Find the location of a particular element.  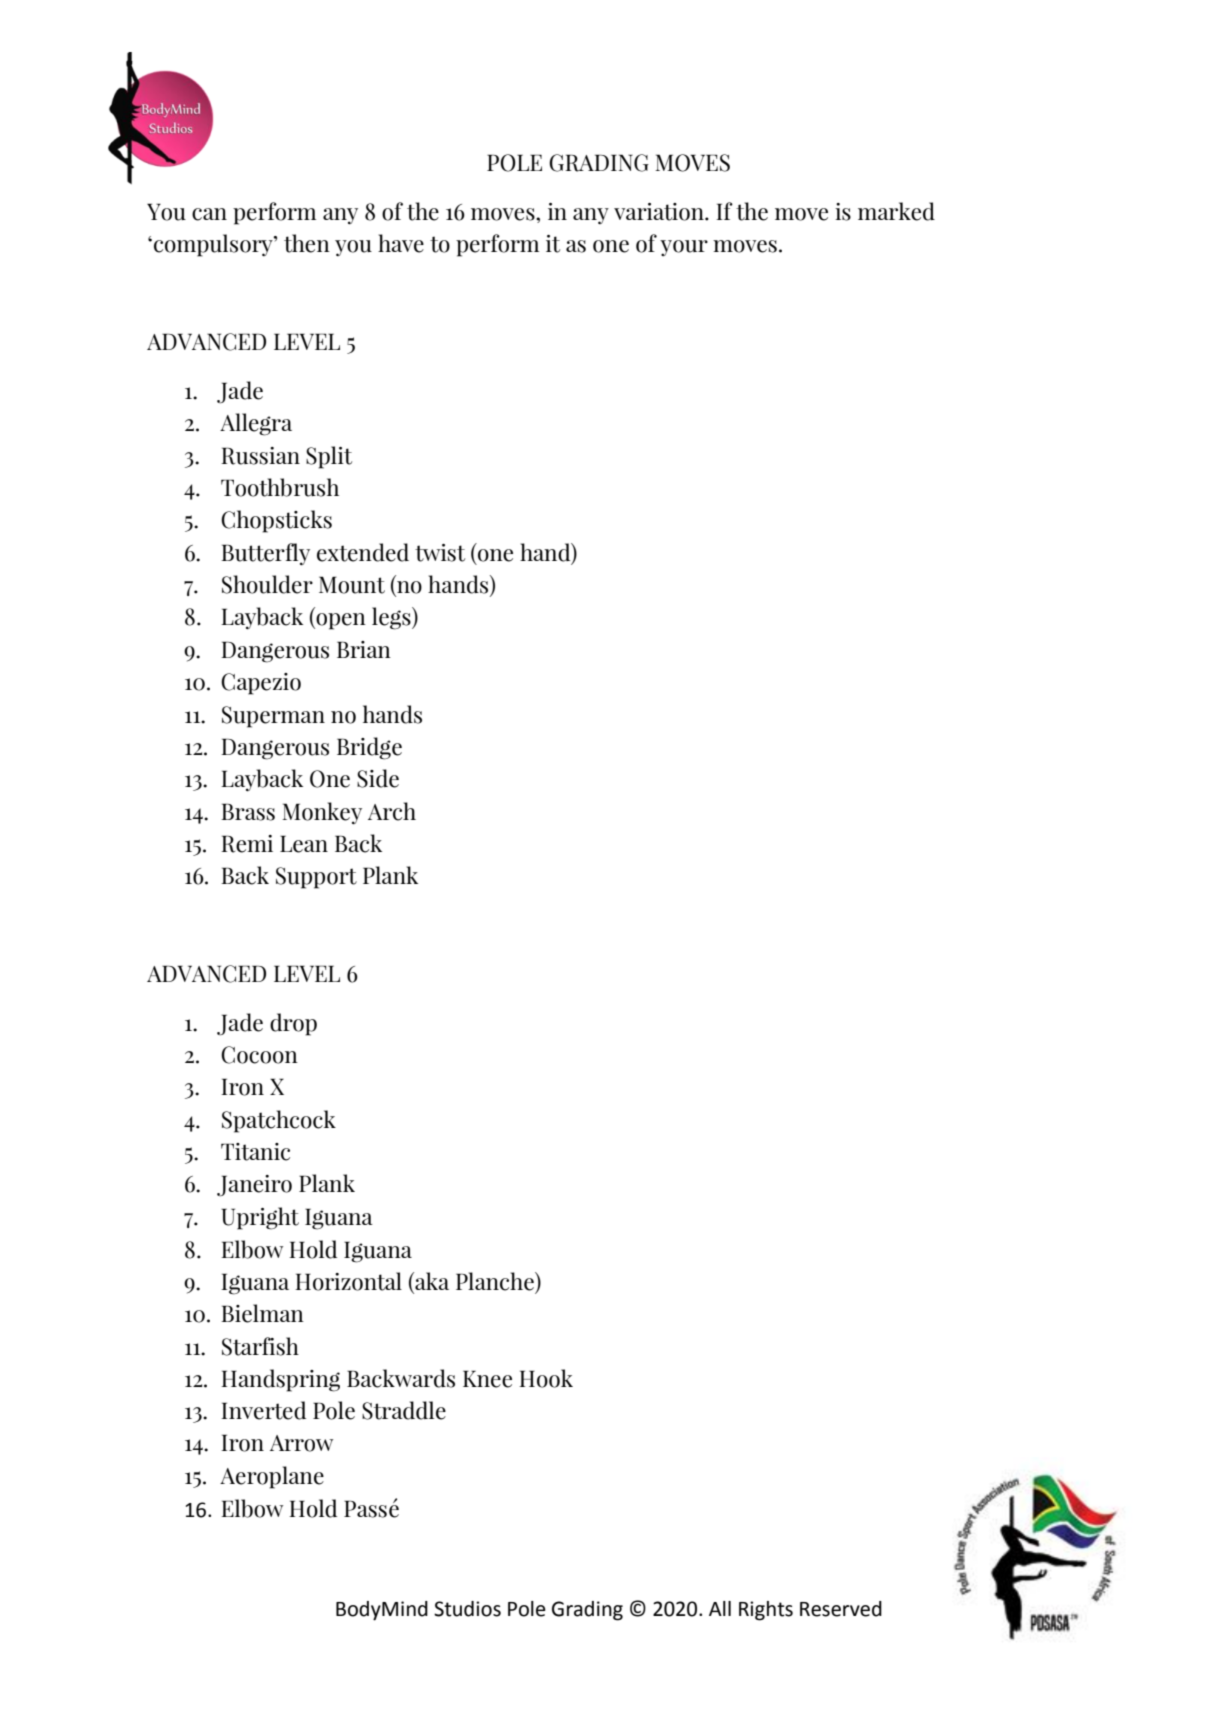

marked is located at coordinates (896, 211).
